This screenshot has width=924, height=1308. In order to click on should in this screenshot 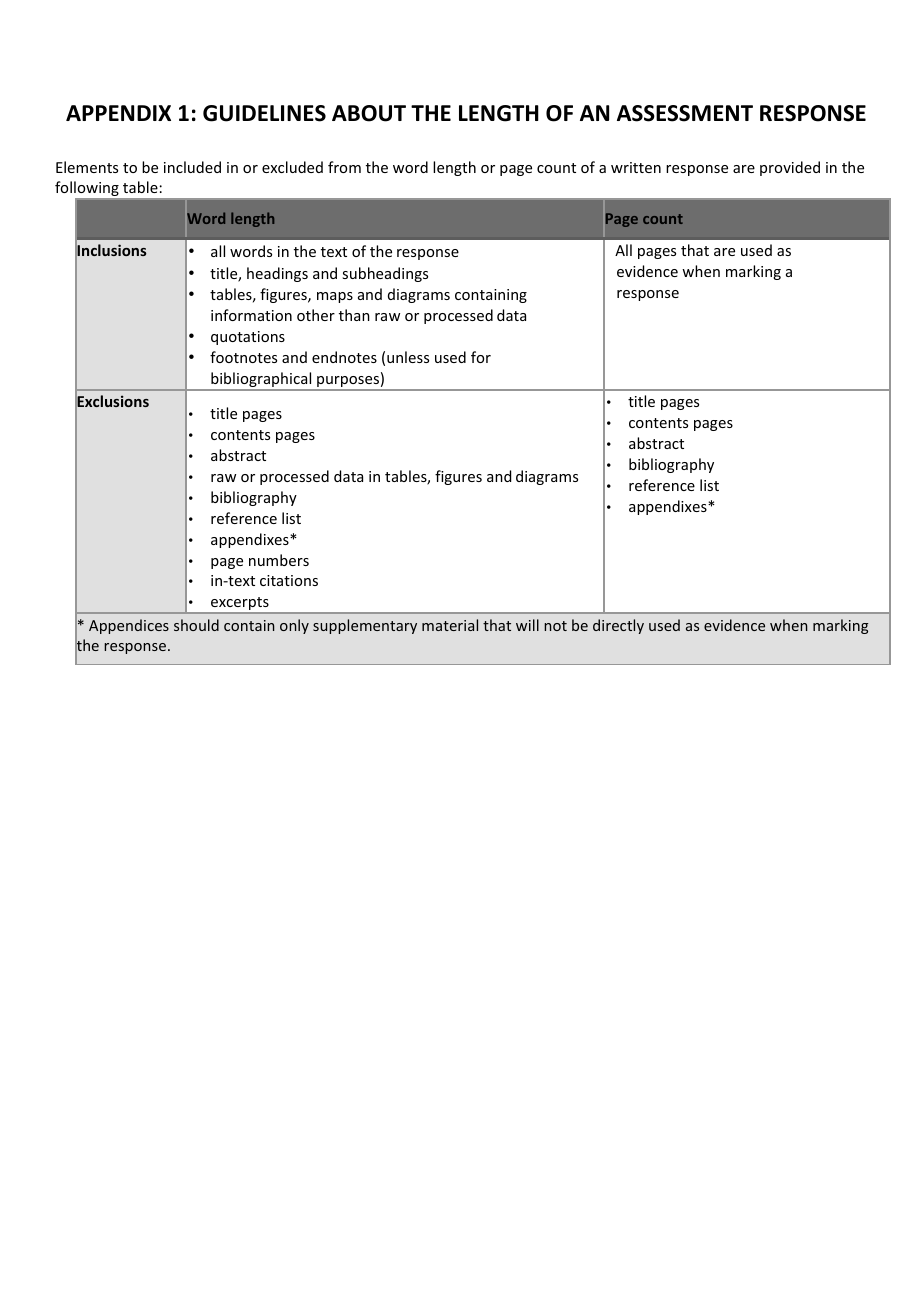, I will do `click(196, 625)`.
